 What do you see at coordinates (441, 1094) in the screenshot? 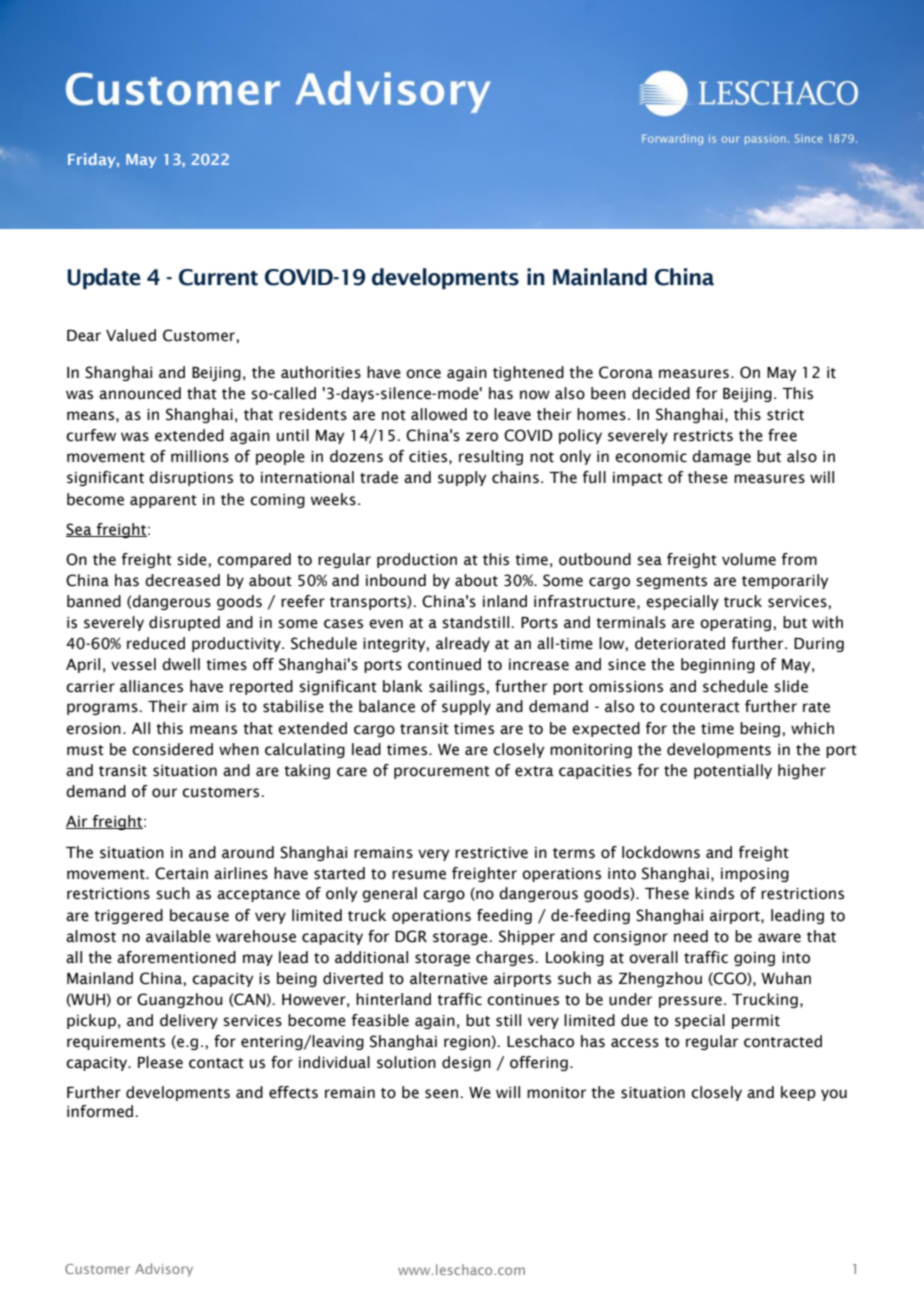
I see `seen` at bounding box center [441, 1094].
